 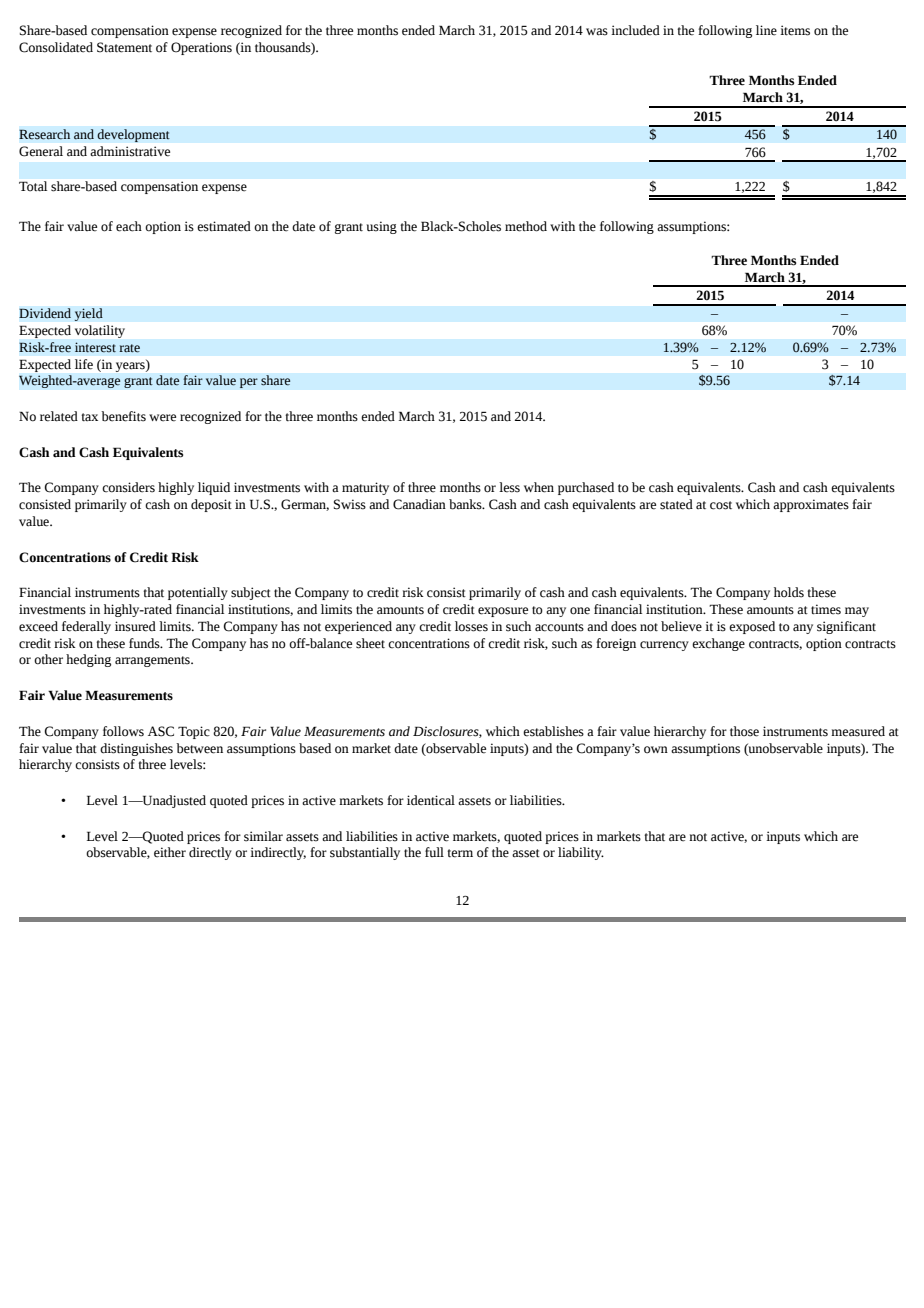 What do you see at coordinates (170, 852) in the screenshot?
I see `either` at bounding box center [170, 852].
